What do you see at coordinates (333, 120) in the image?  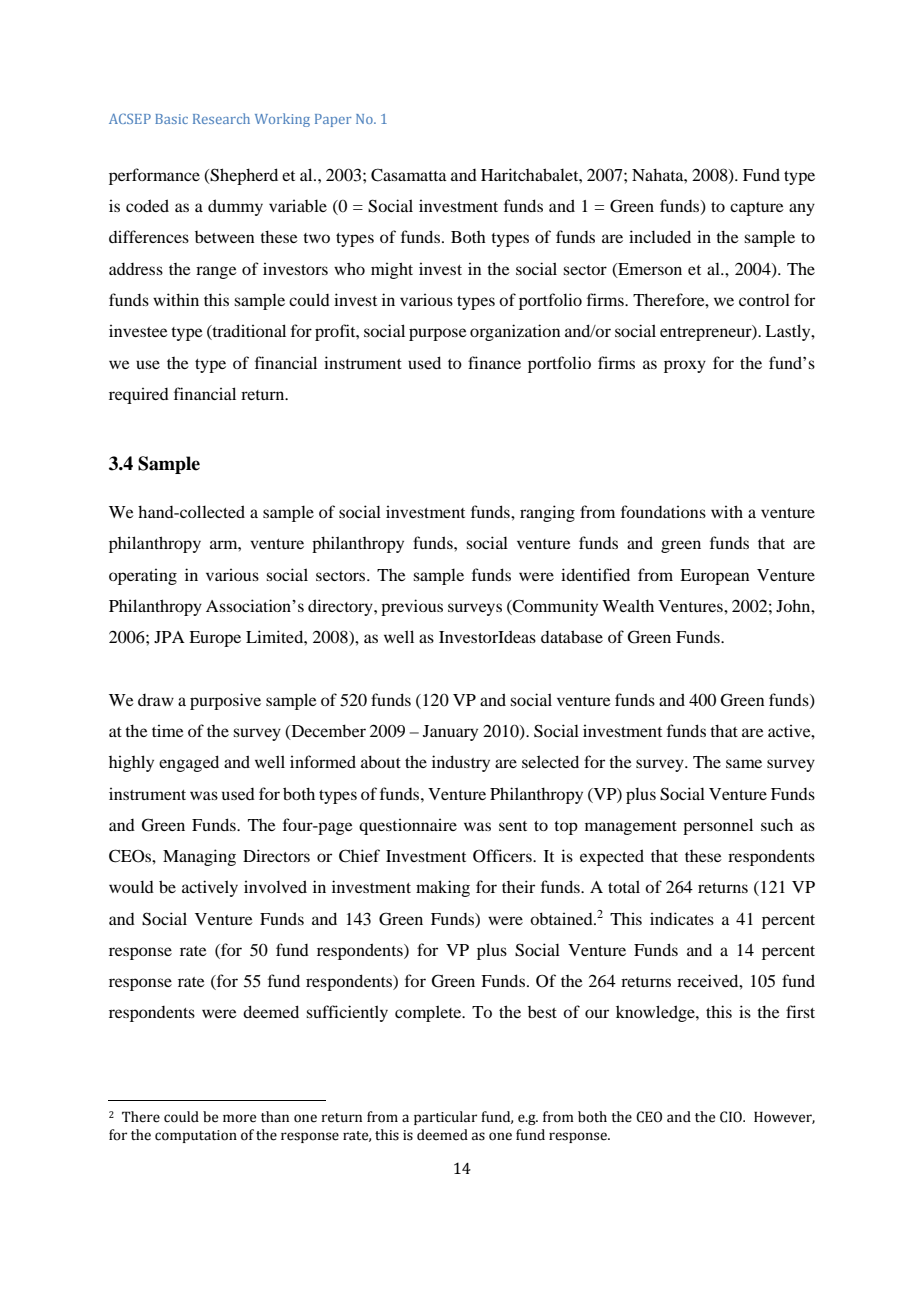 I see `Paper` at bounding box center [333, 120].
